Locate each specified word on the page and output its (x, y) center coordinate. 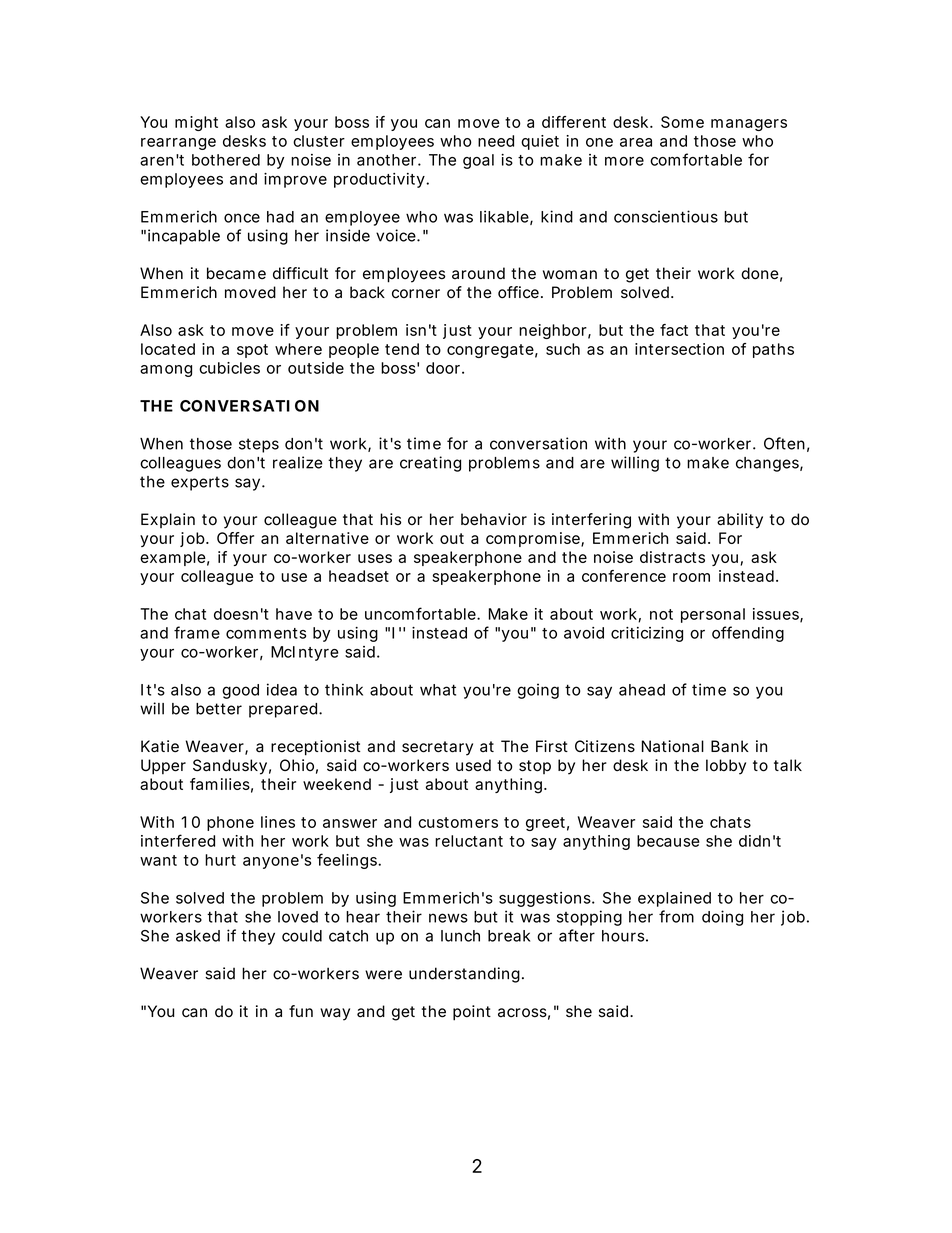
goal (478, 161)
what (438, 690)
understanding (464, 975)
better (219, 709)
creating (430, 464)
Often (784, 443)
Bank (730, 746)
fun (301, 1011)
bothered (226, 160)
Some (682, 122)
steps (259, 445)
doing (722, 918)
